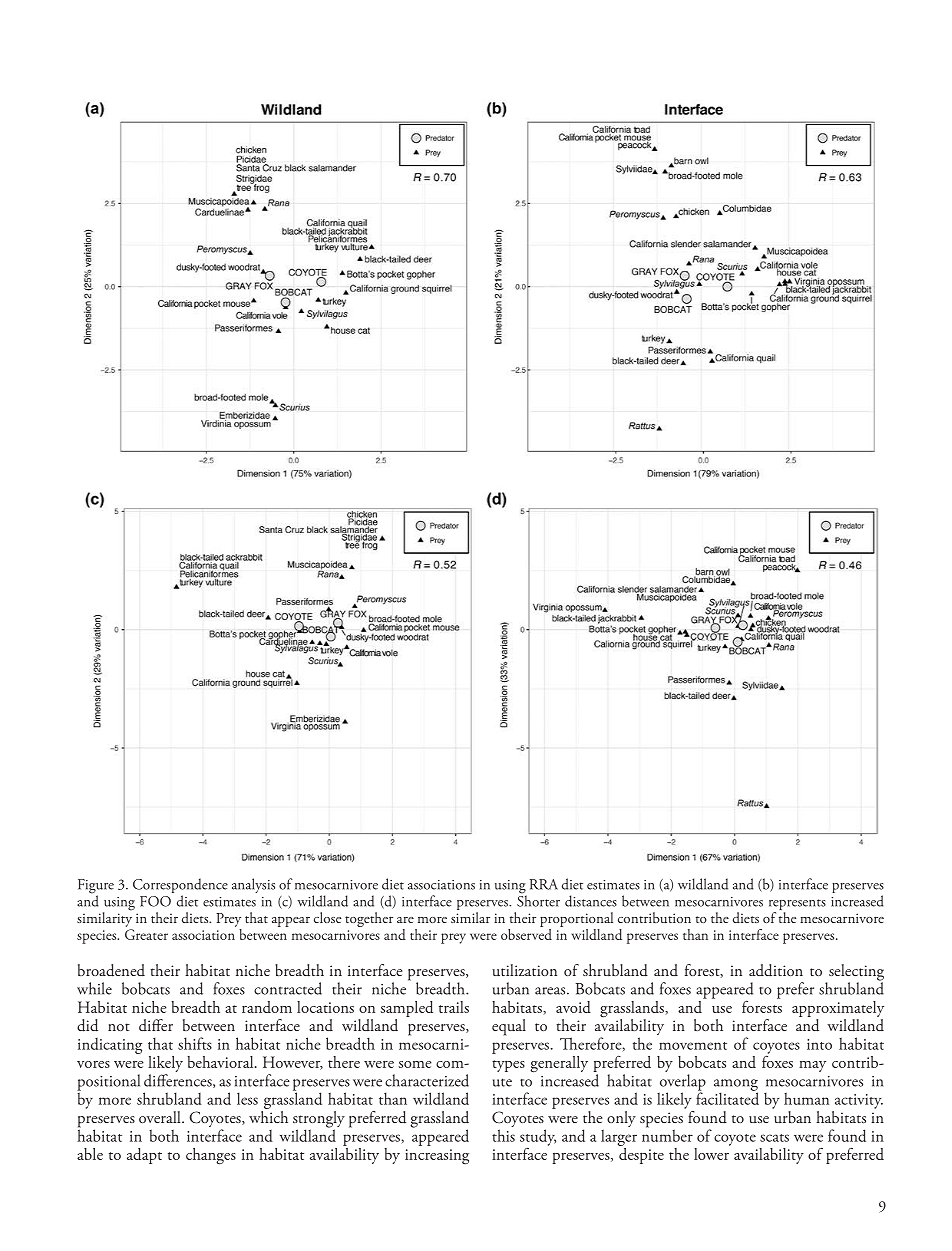  Describe the element at coordinates (812, 1066) in the screenshot. I see `may` at that location.
